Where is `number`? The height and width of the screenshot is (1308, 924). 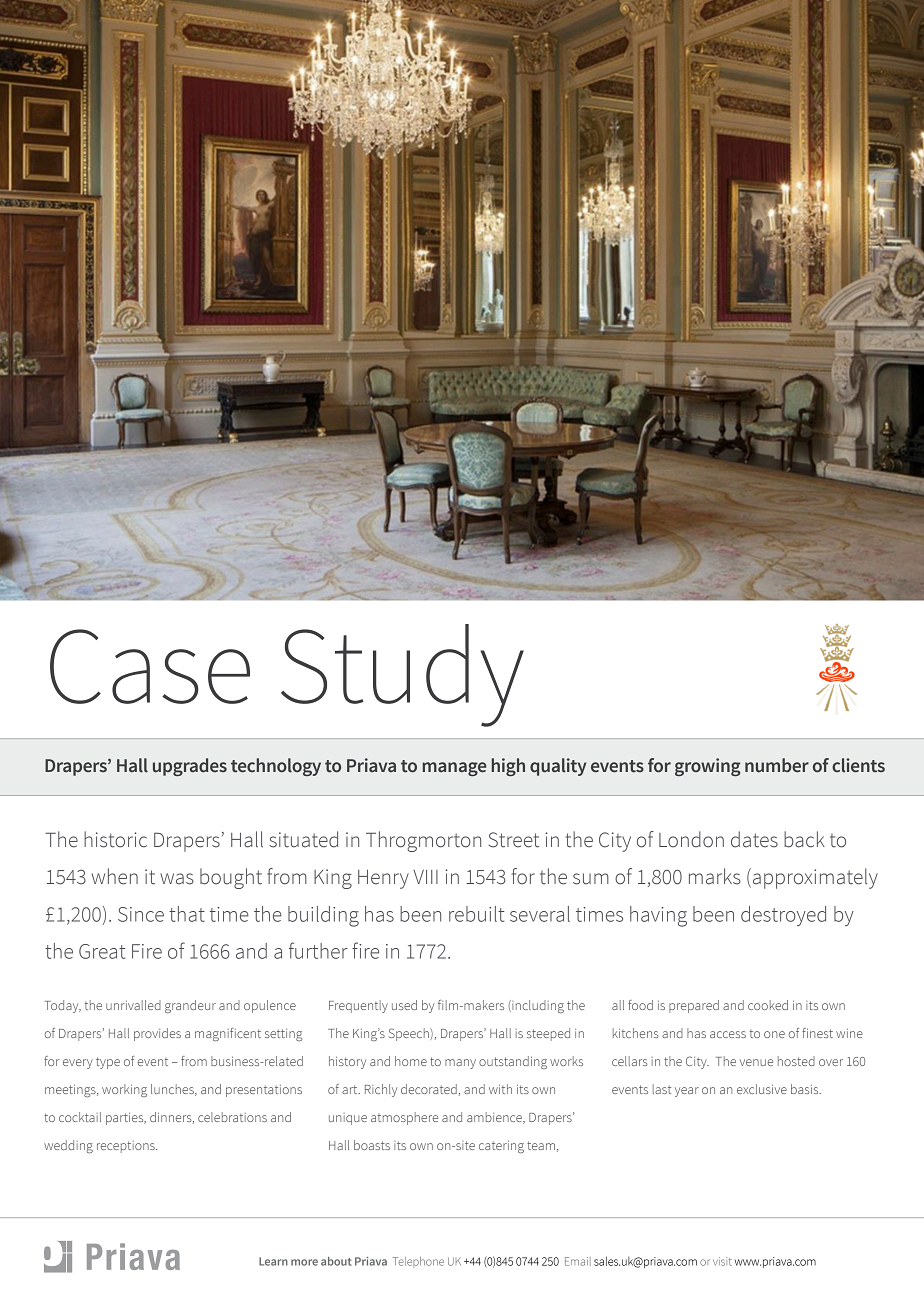 number is located at coordinates (777, 765).
